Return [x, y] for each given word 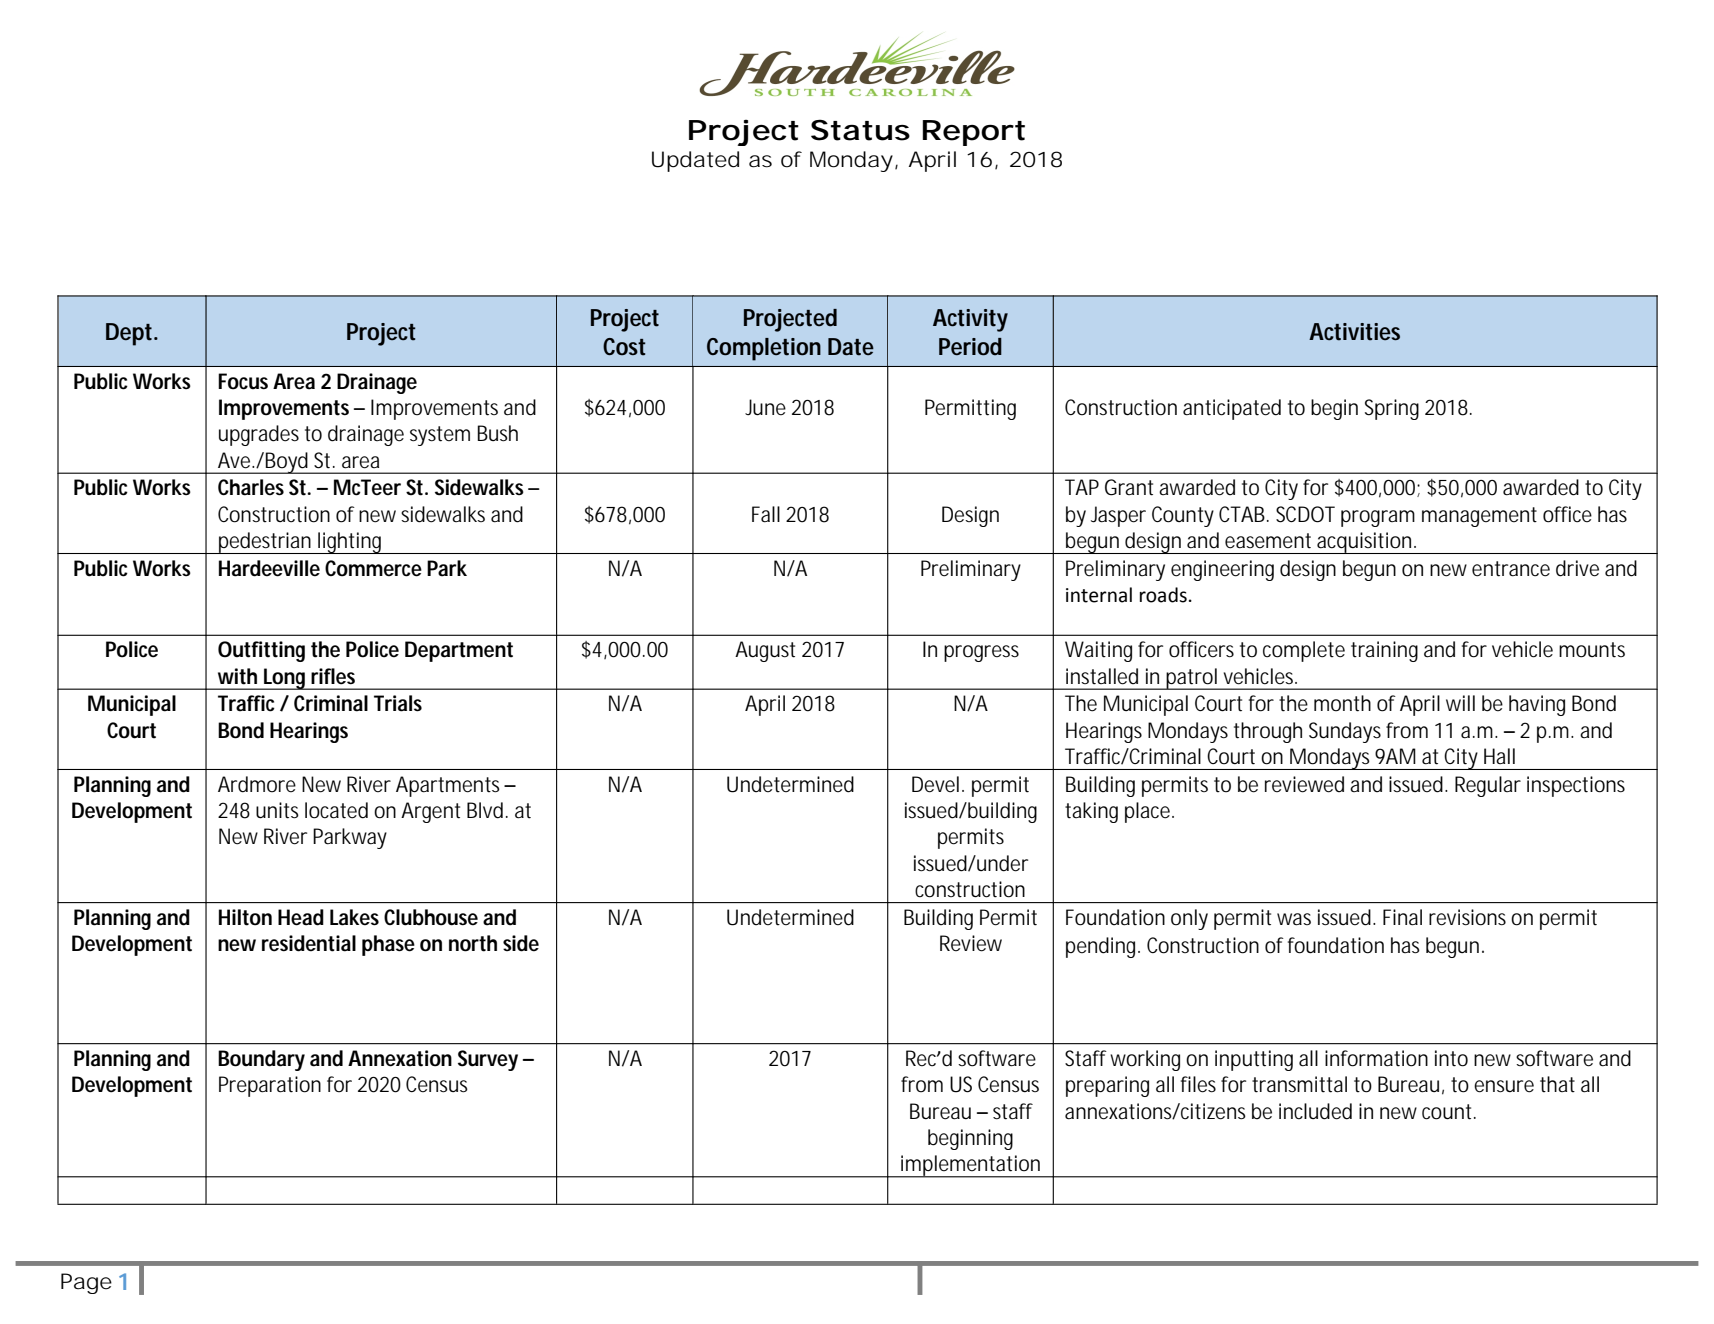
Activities [1354, 332]
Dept [131, 334]
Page [86, 1283]
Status [860, 130]
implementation [971, 1166]
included [1315, 1111]
